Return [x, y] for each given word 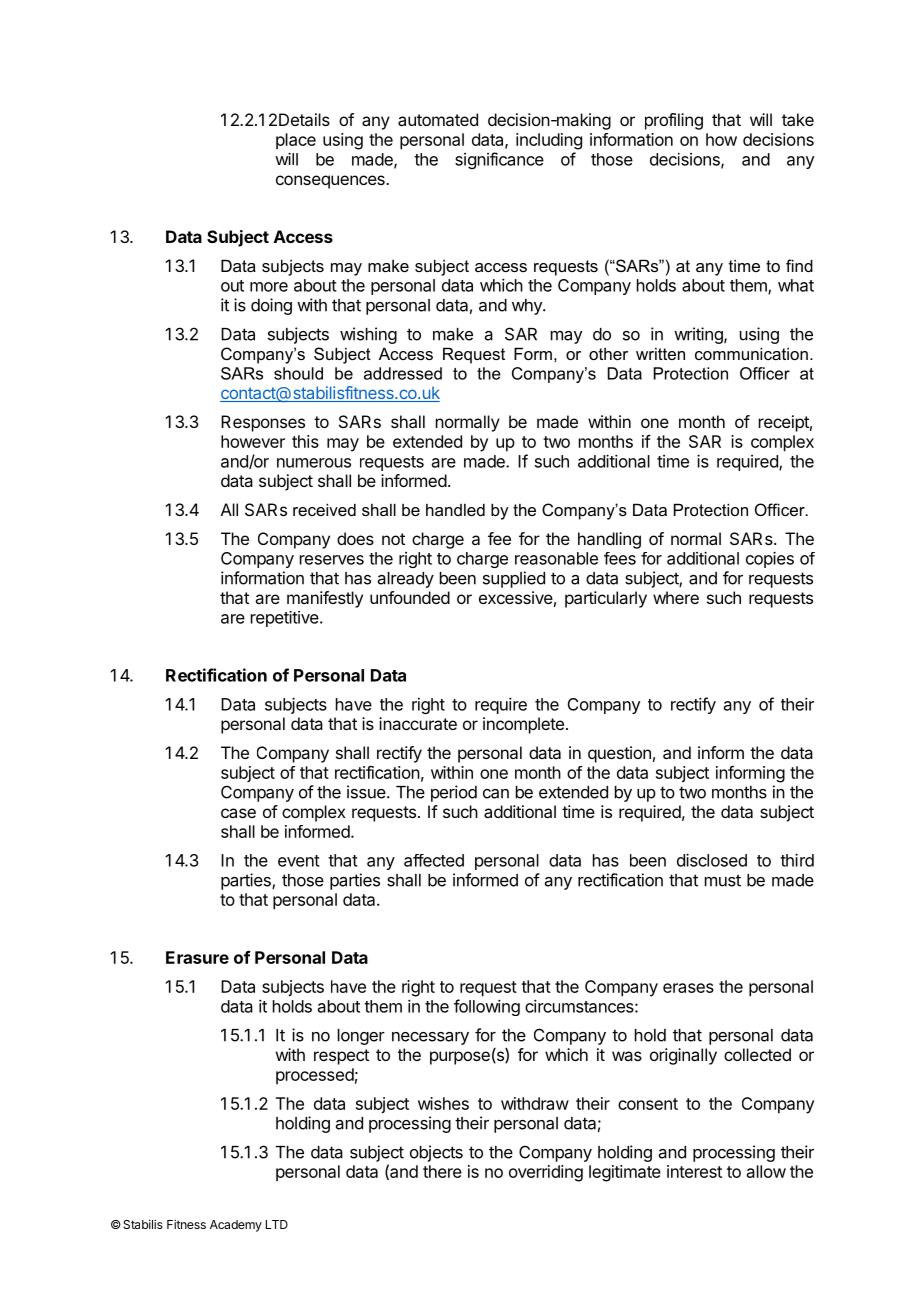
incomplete [523, 725]
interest [694, 1171]
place [296, 141]
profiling [674, 121]
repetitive [286, 619]
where [676, 597]
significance [499, 160]
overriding [546, 1173]
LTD [277, 1224]
